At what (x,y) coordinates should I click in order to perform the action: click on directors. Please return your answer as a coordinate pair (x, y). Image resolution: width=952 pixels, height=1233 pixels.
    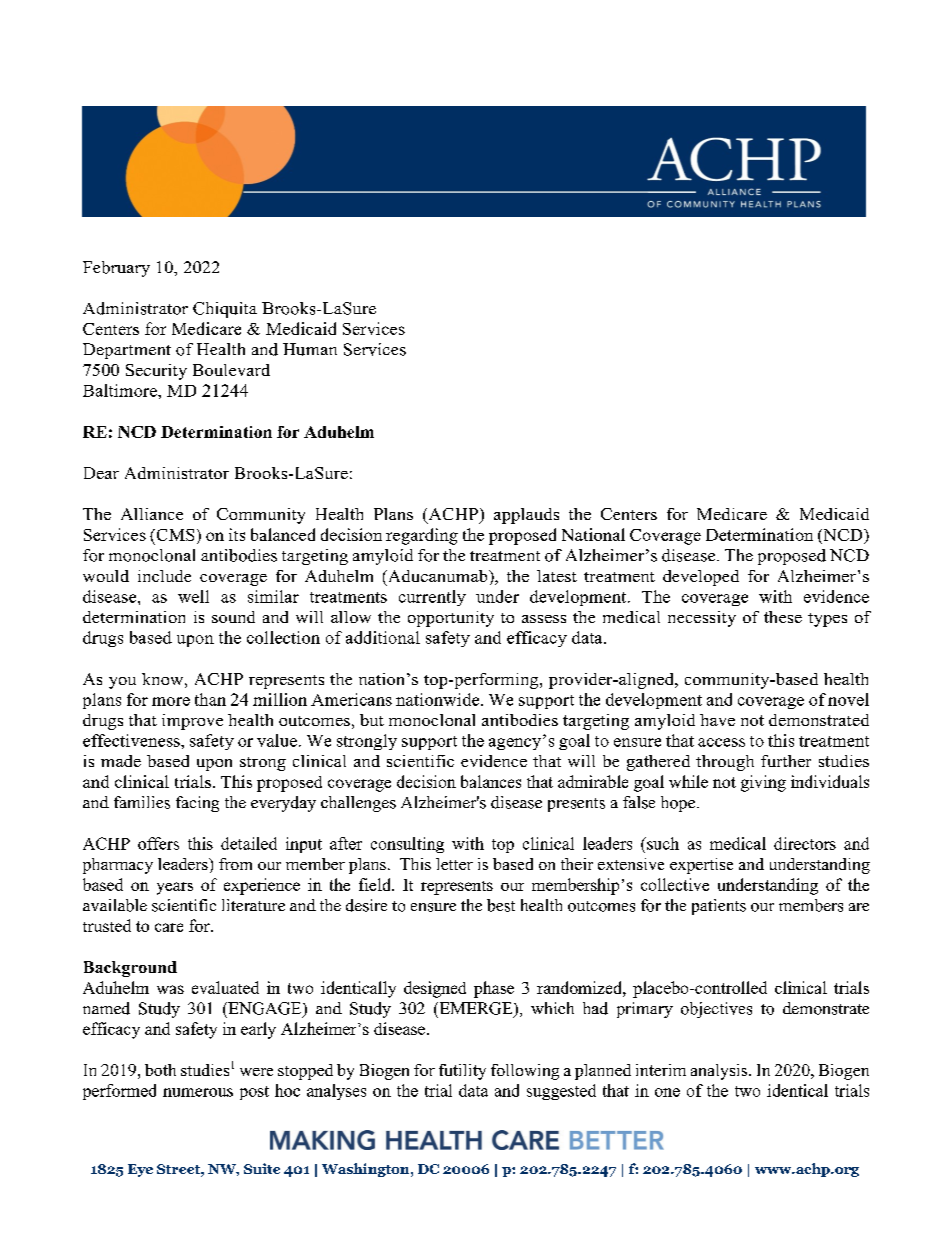
    Looking at the image, I should click on (805, 843).
